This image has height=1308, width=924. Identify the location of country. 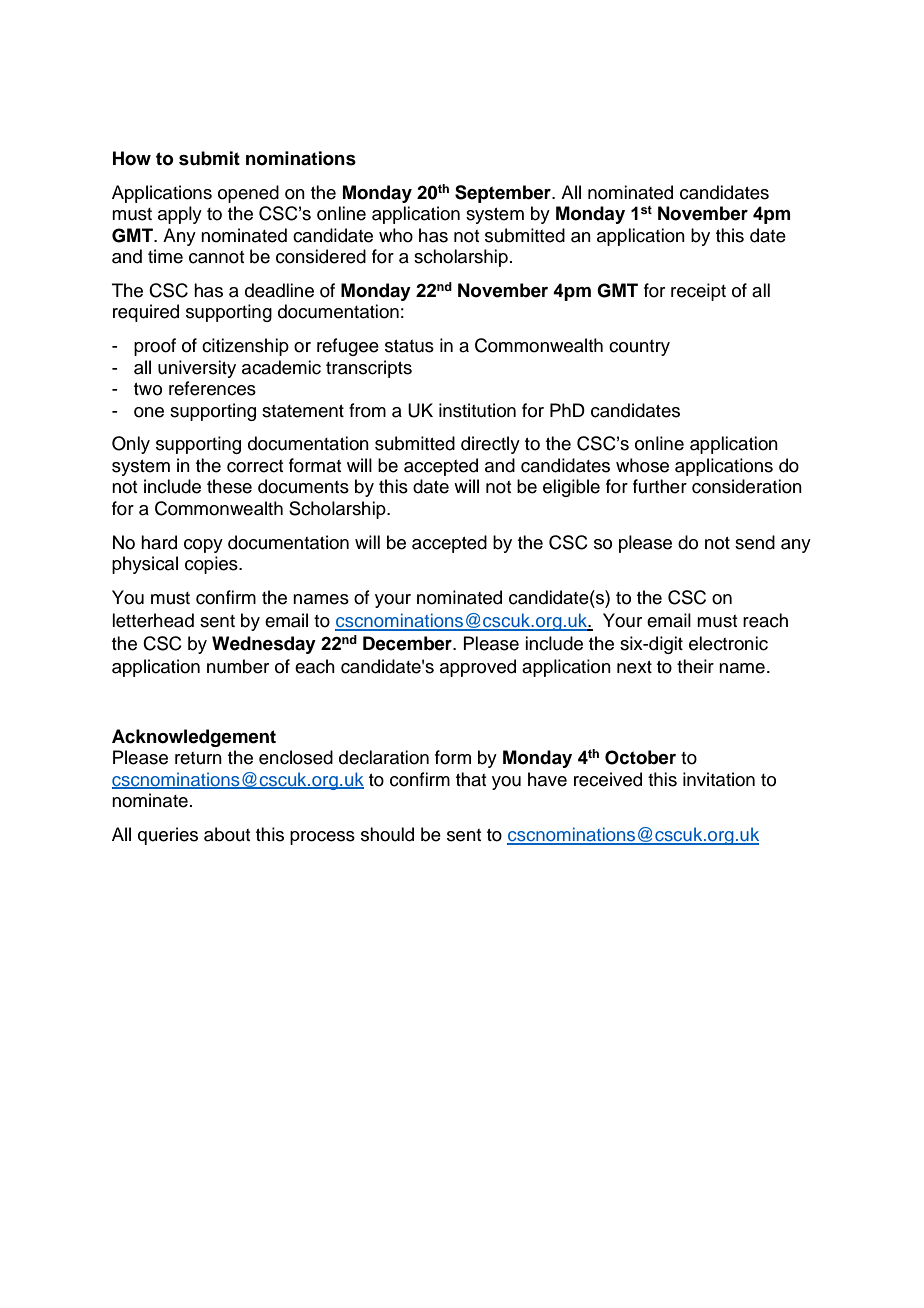
(639, 348).
